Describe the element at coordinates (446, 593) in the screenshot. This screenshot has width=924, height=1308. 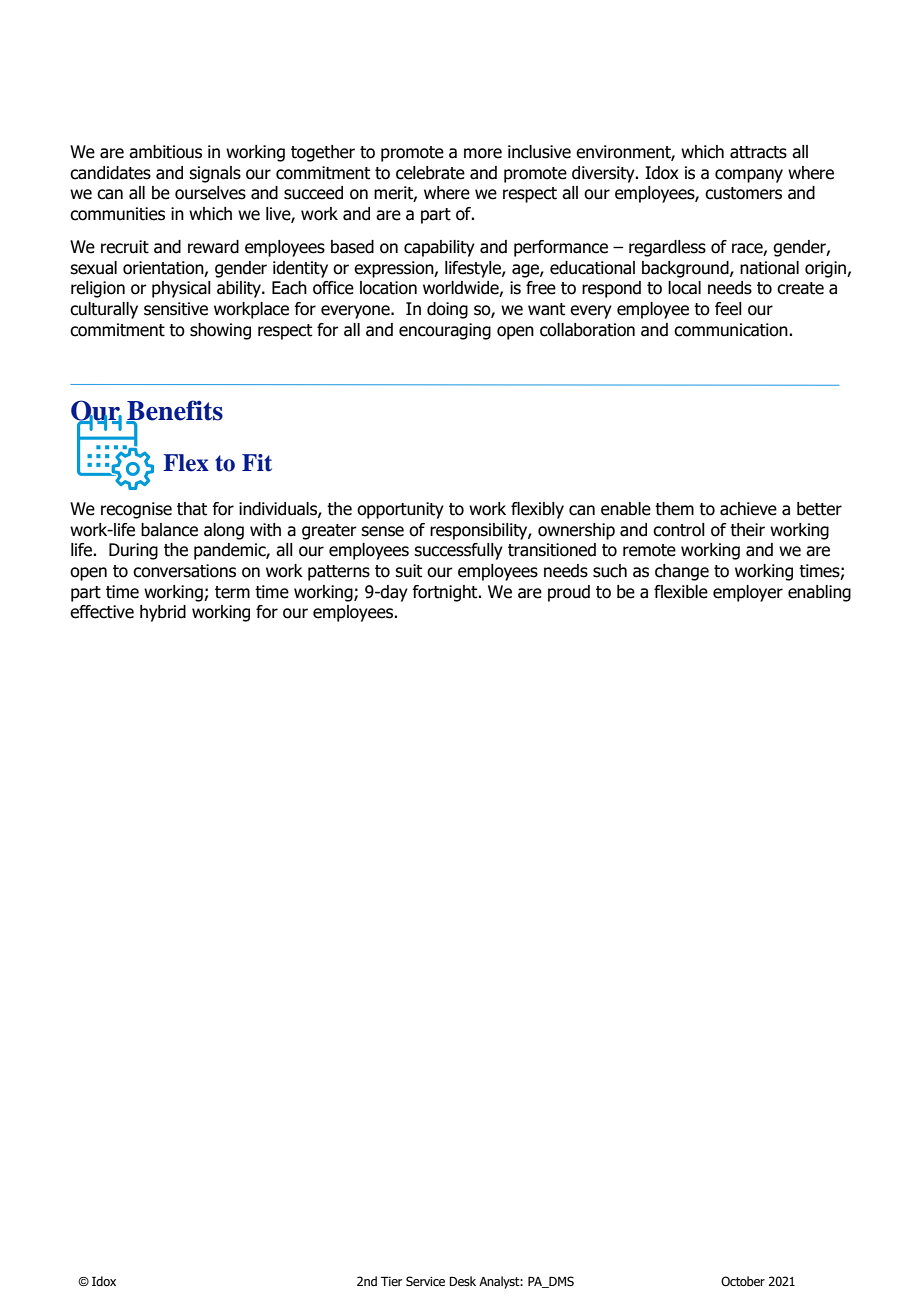
I see `fortnight` at that location.
